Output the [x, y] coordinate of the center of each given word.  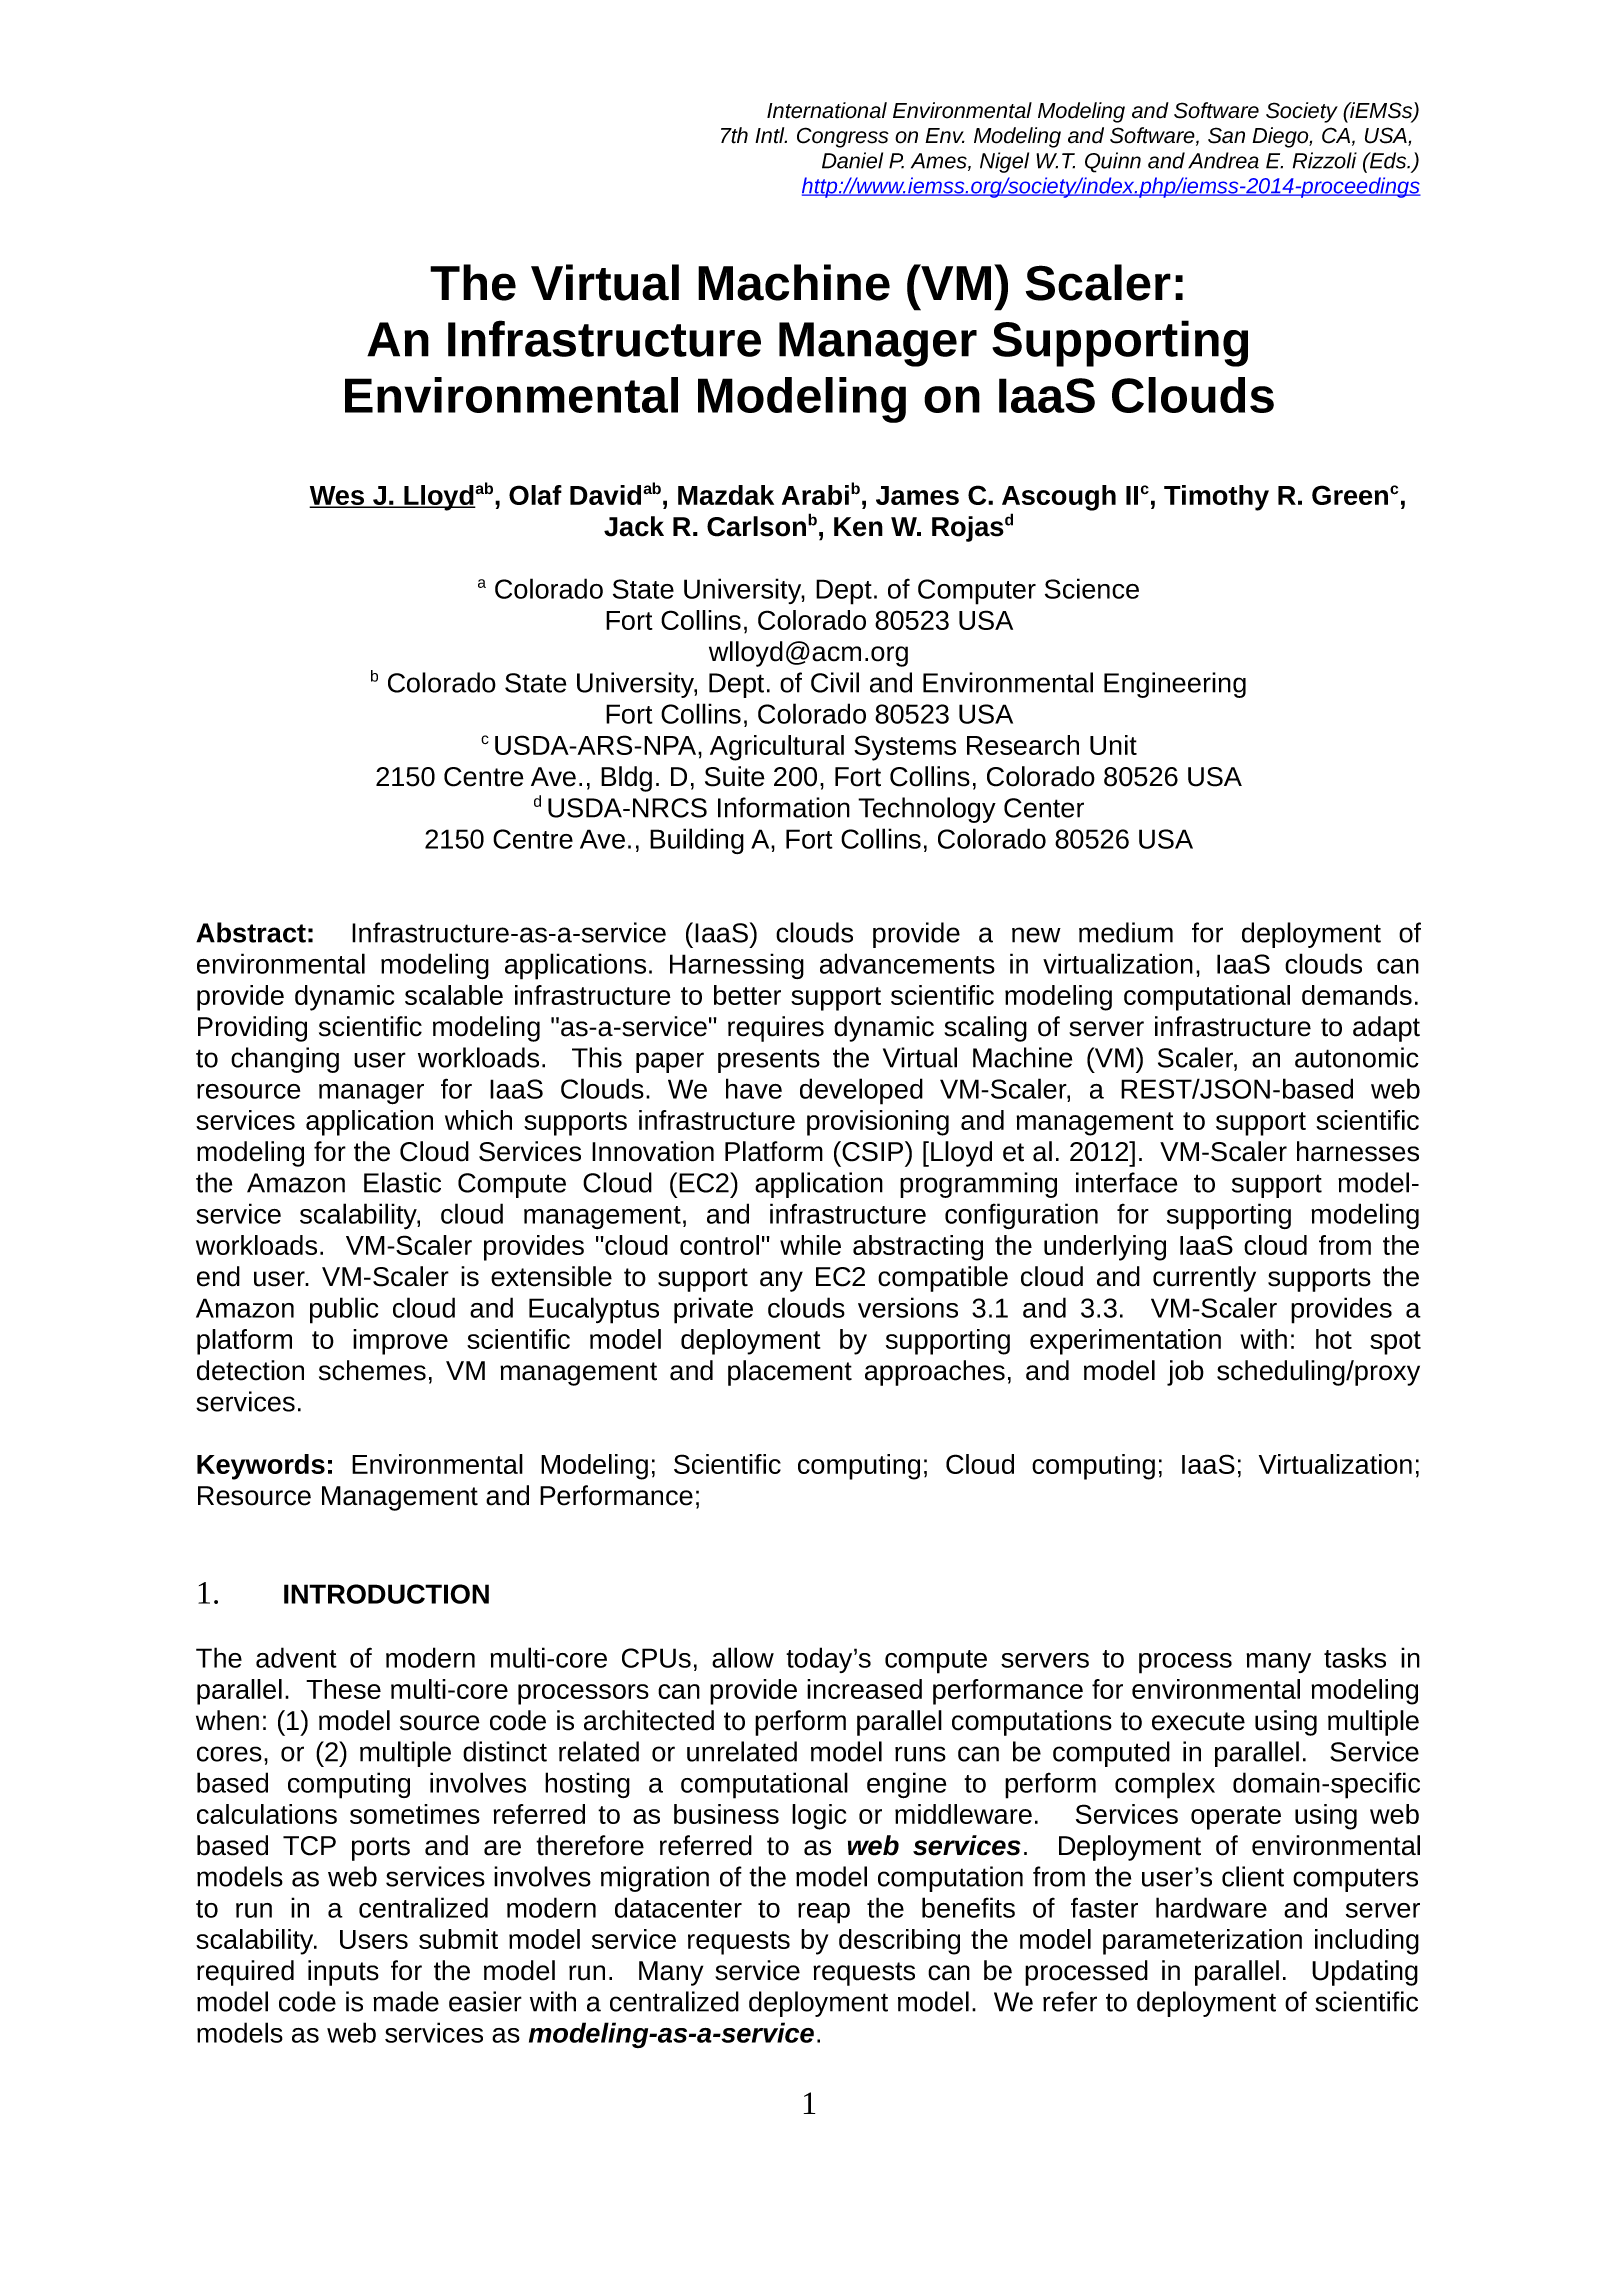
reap [824, 1913]
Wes [338, 496]
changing [285, 1060]
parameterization [1202, 1942]
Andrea [1223, 160]
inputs [343, 1973]
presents [769, 1061]
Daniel [852, 160]
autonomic [1357, 1057]
